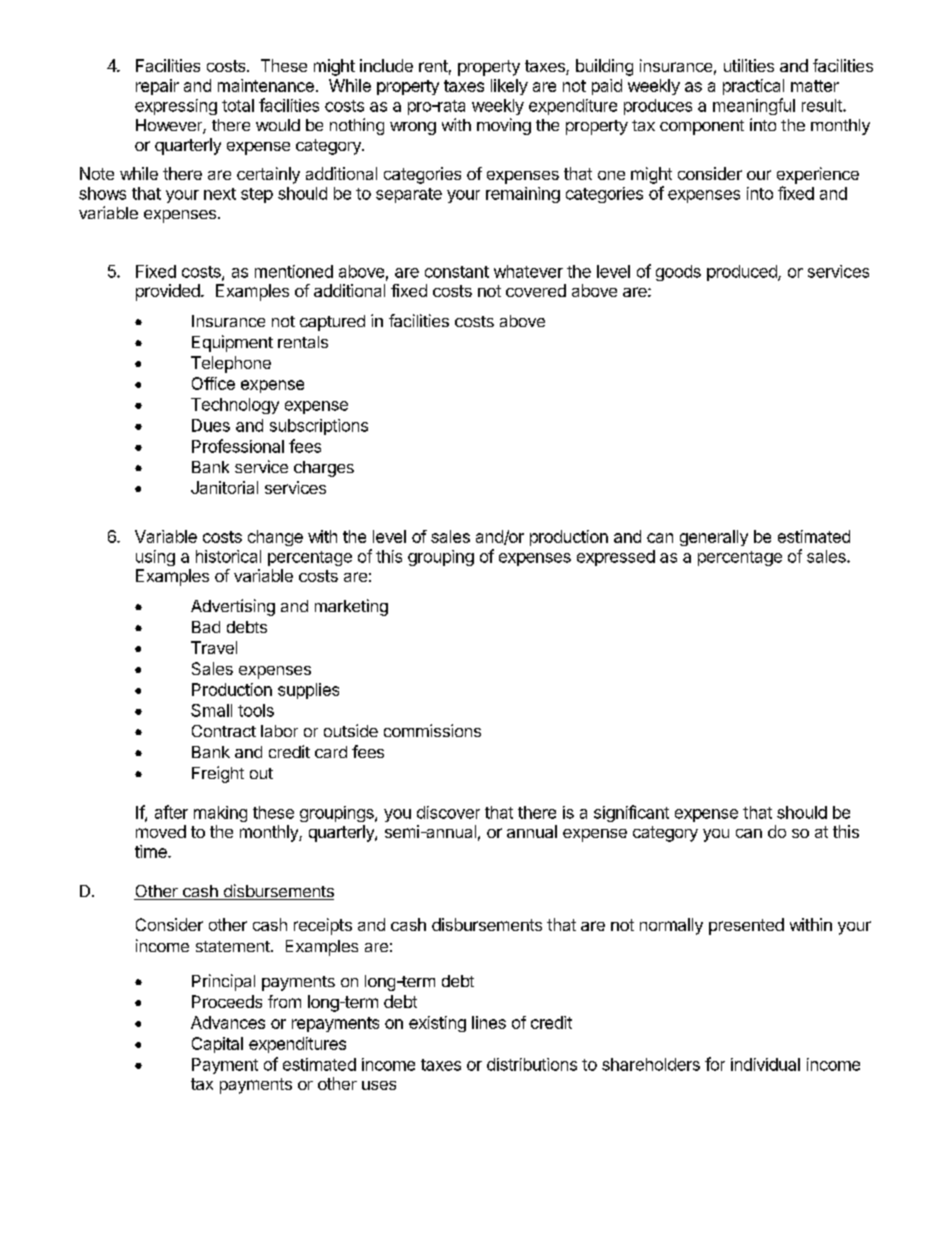 The height and width of the image is (1233, 952). Describe the element at coordinates (232, 343) in the image. I see `Equipment` at that location.
